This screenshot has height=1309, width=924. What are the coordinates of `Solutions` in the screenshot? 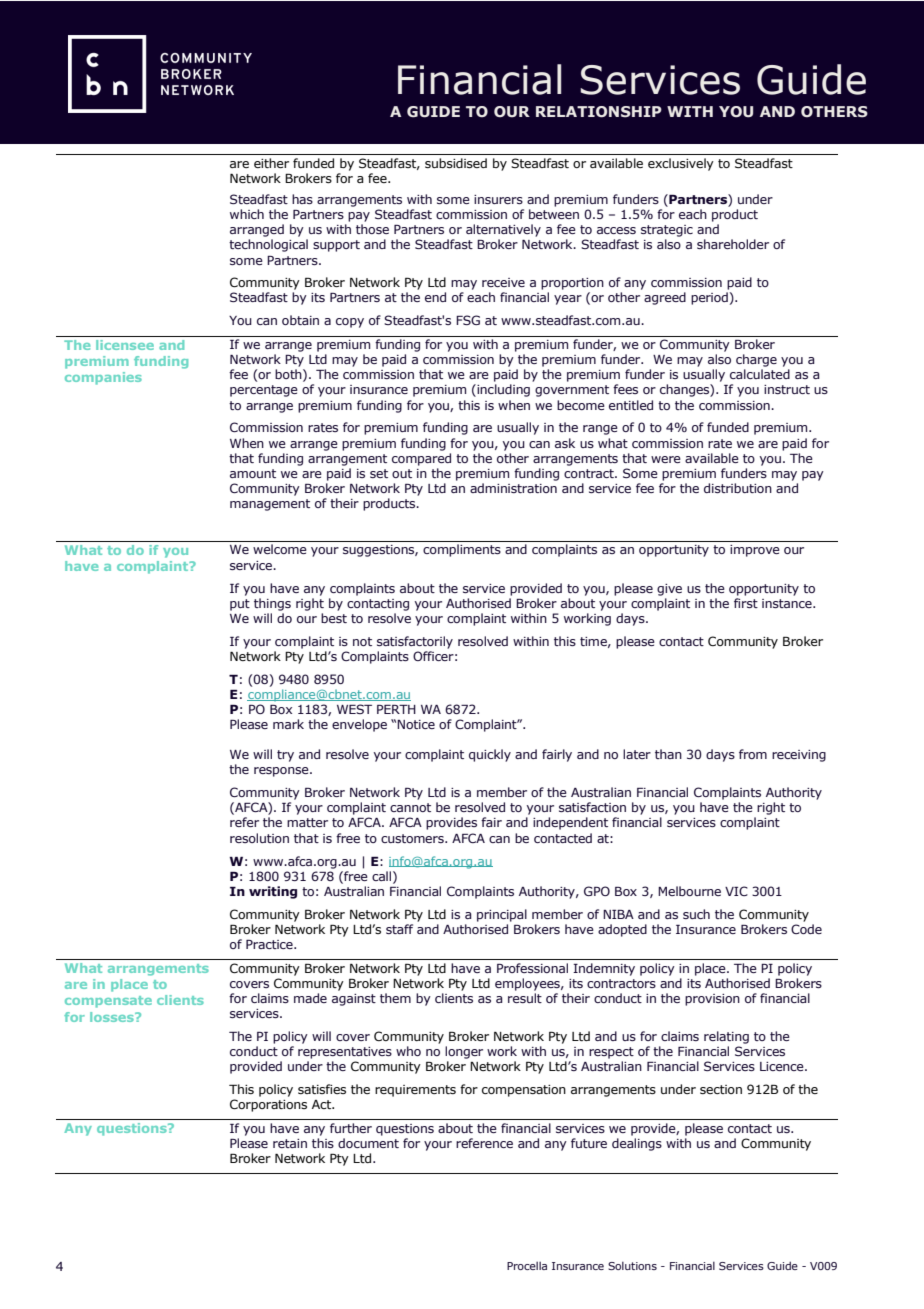 It's located at (632, 1265).
